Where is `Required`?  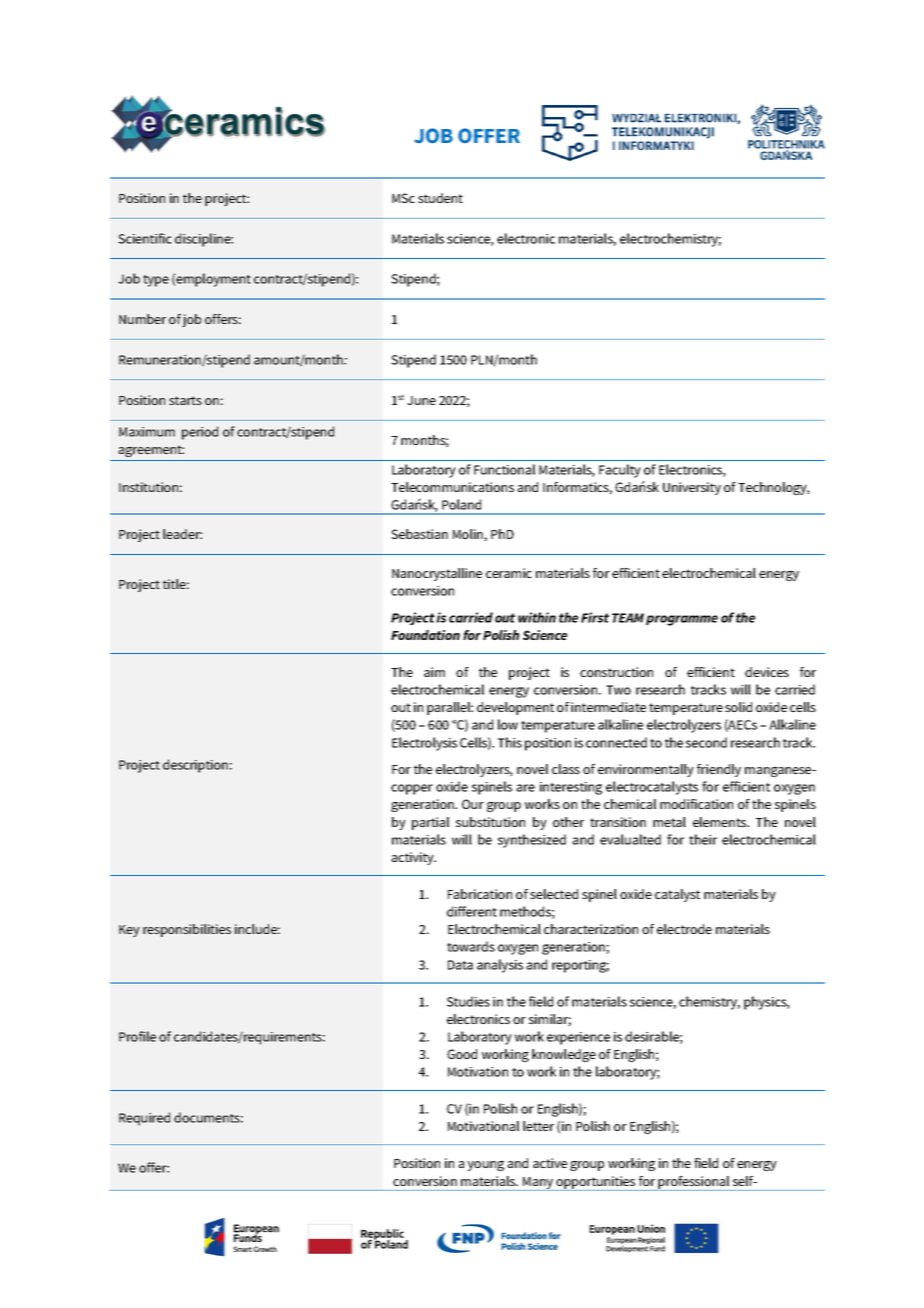
Required is located at coordinates (144, 1119).
